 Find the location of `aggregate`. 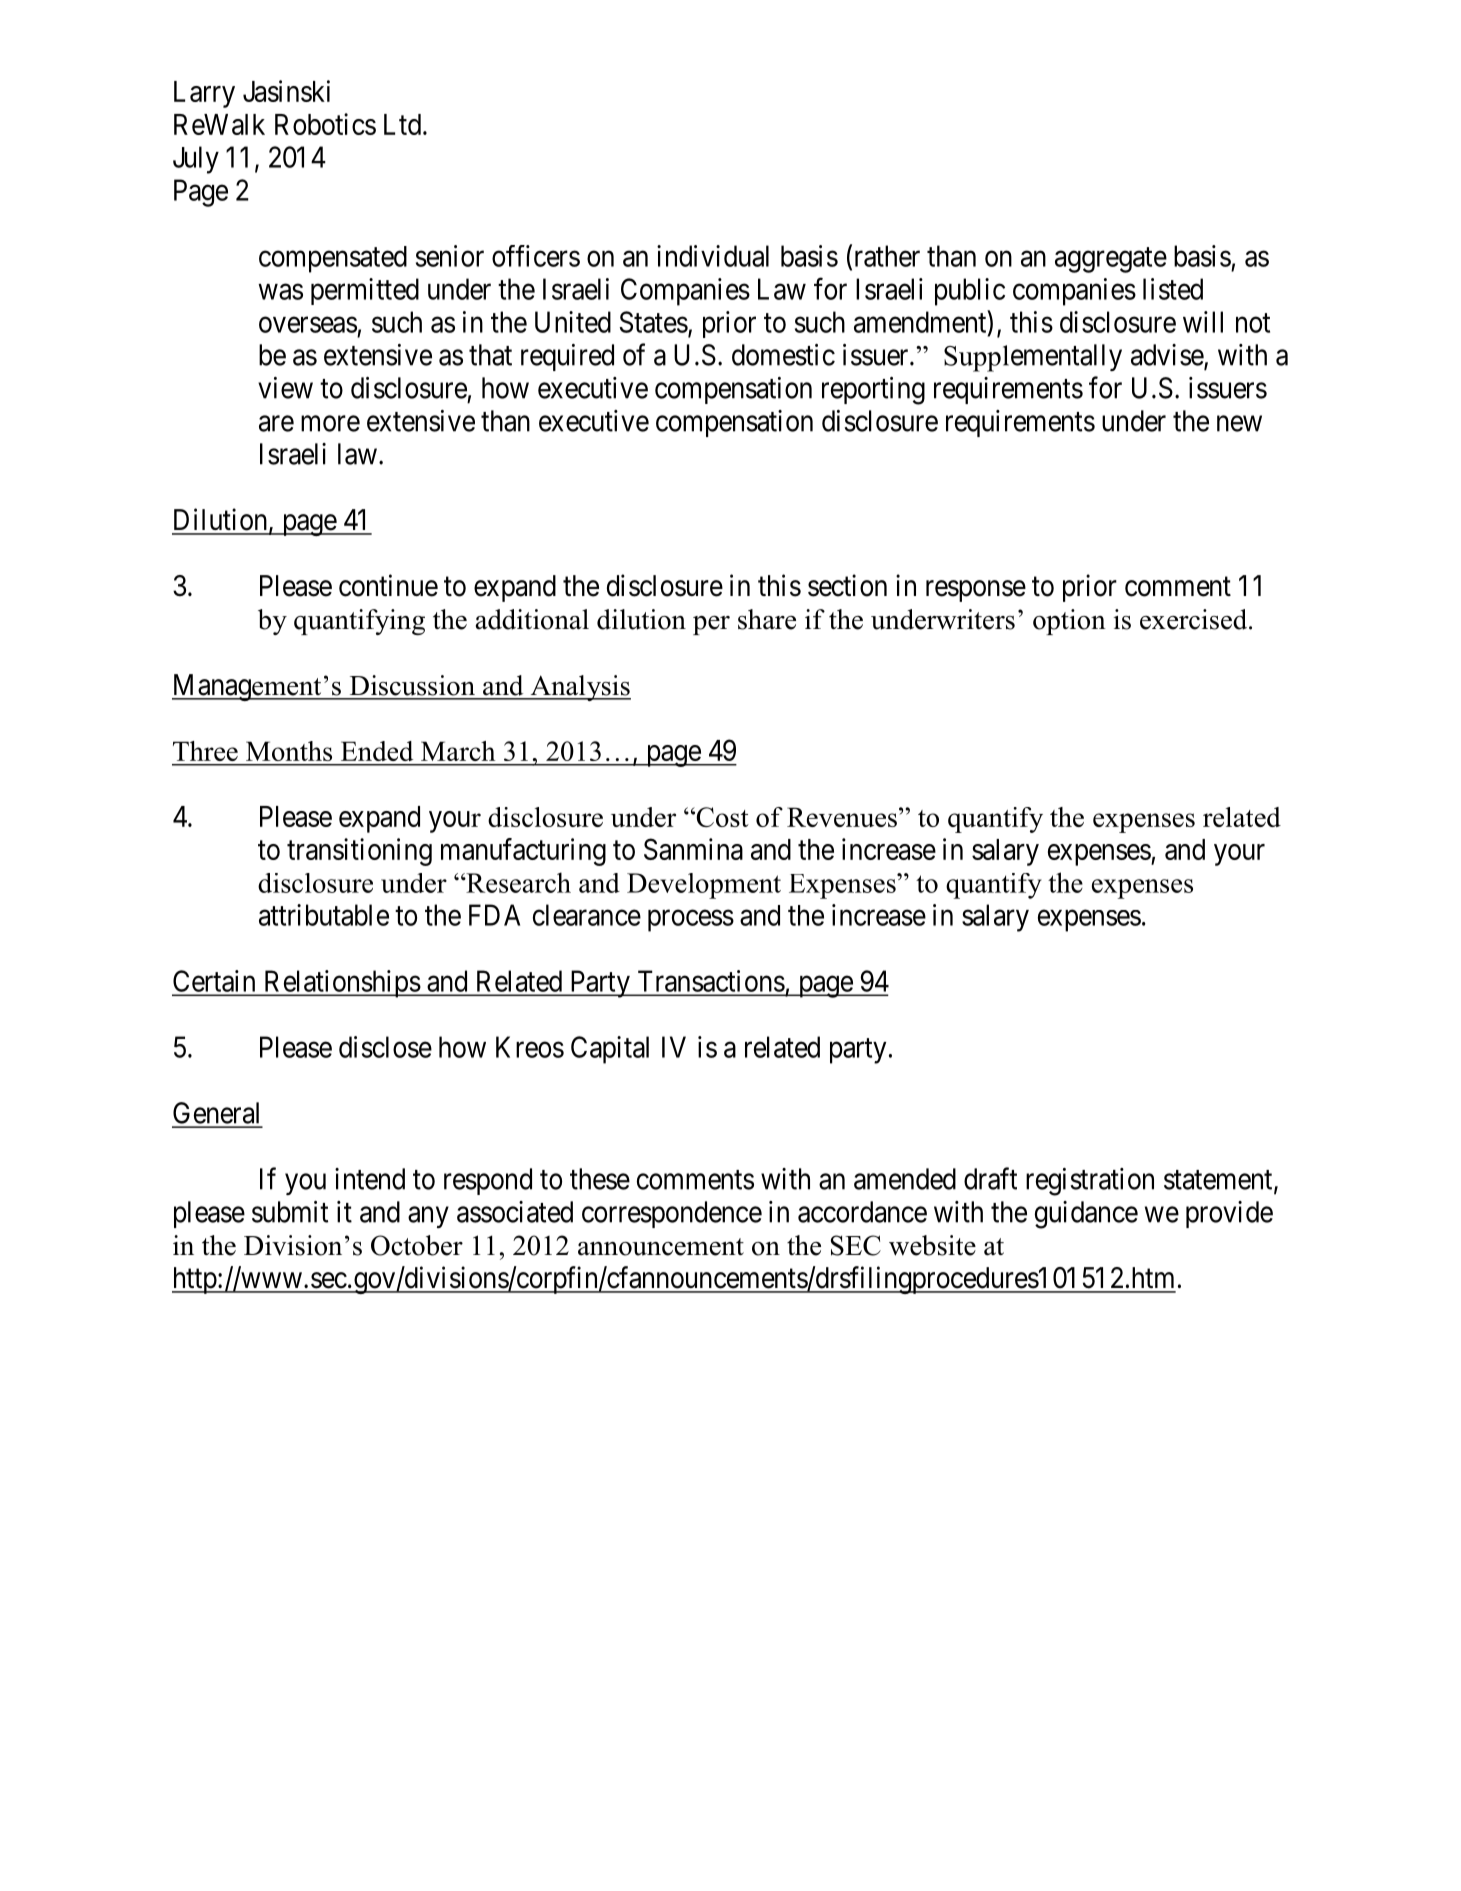

aggregate is located at coordinates (1111, 260).
